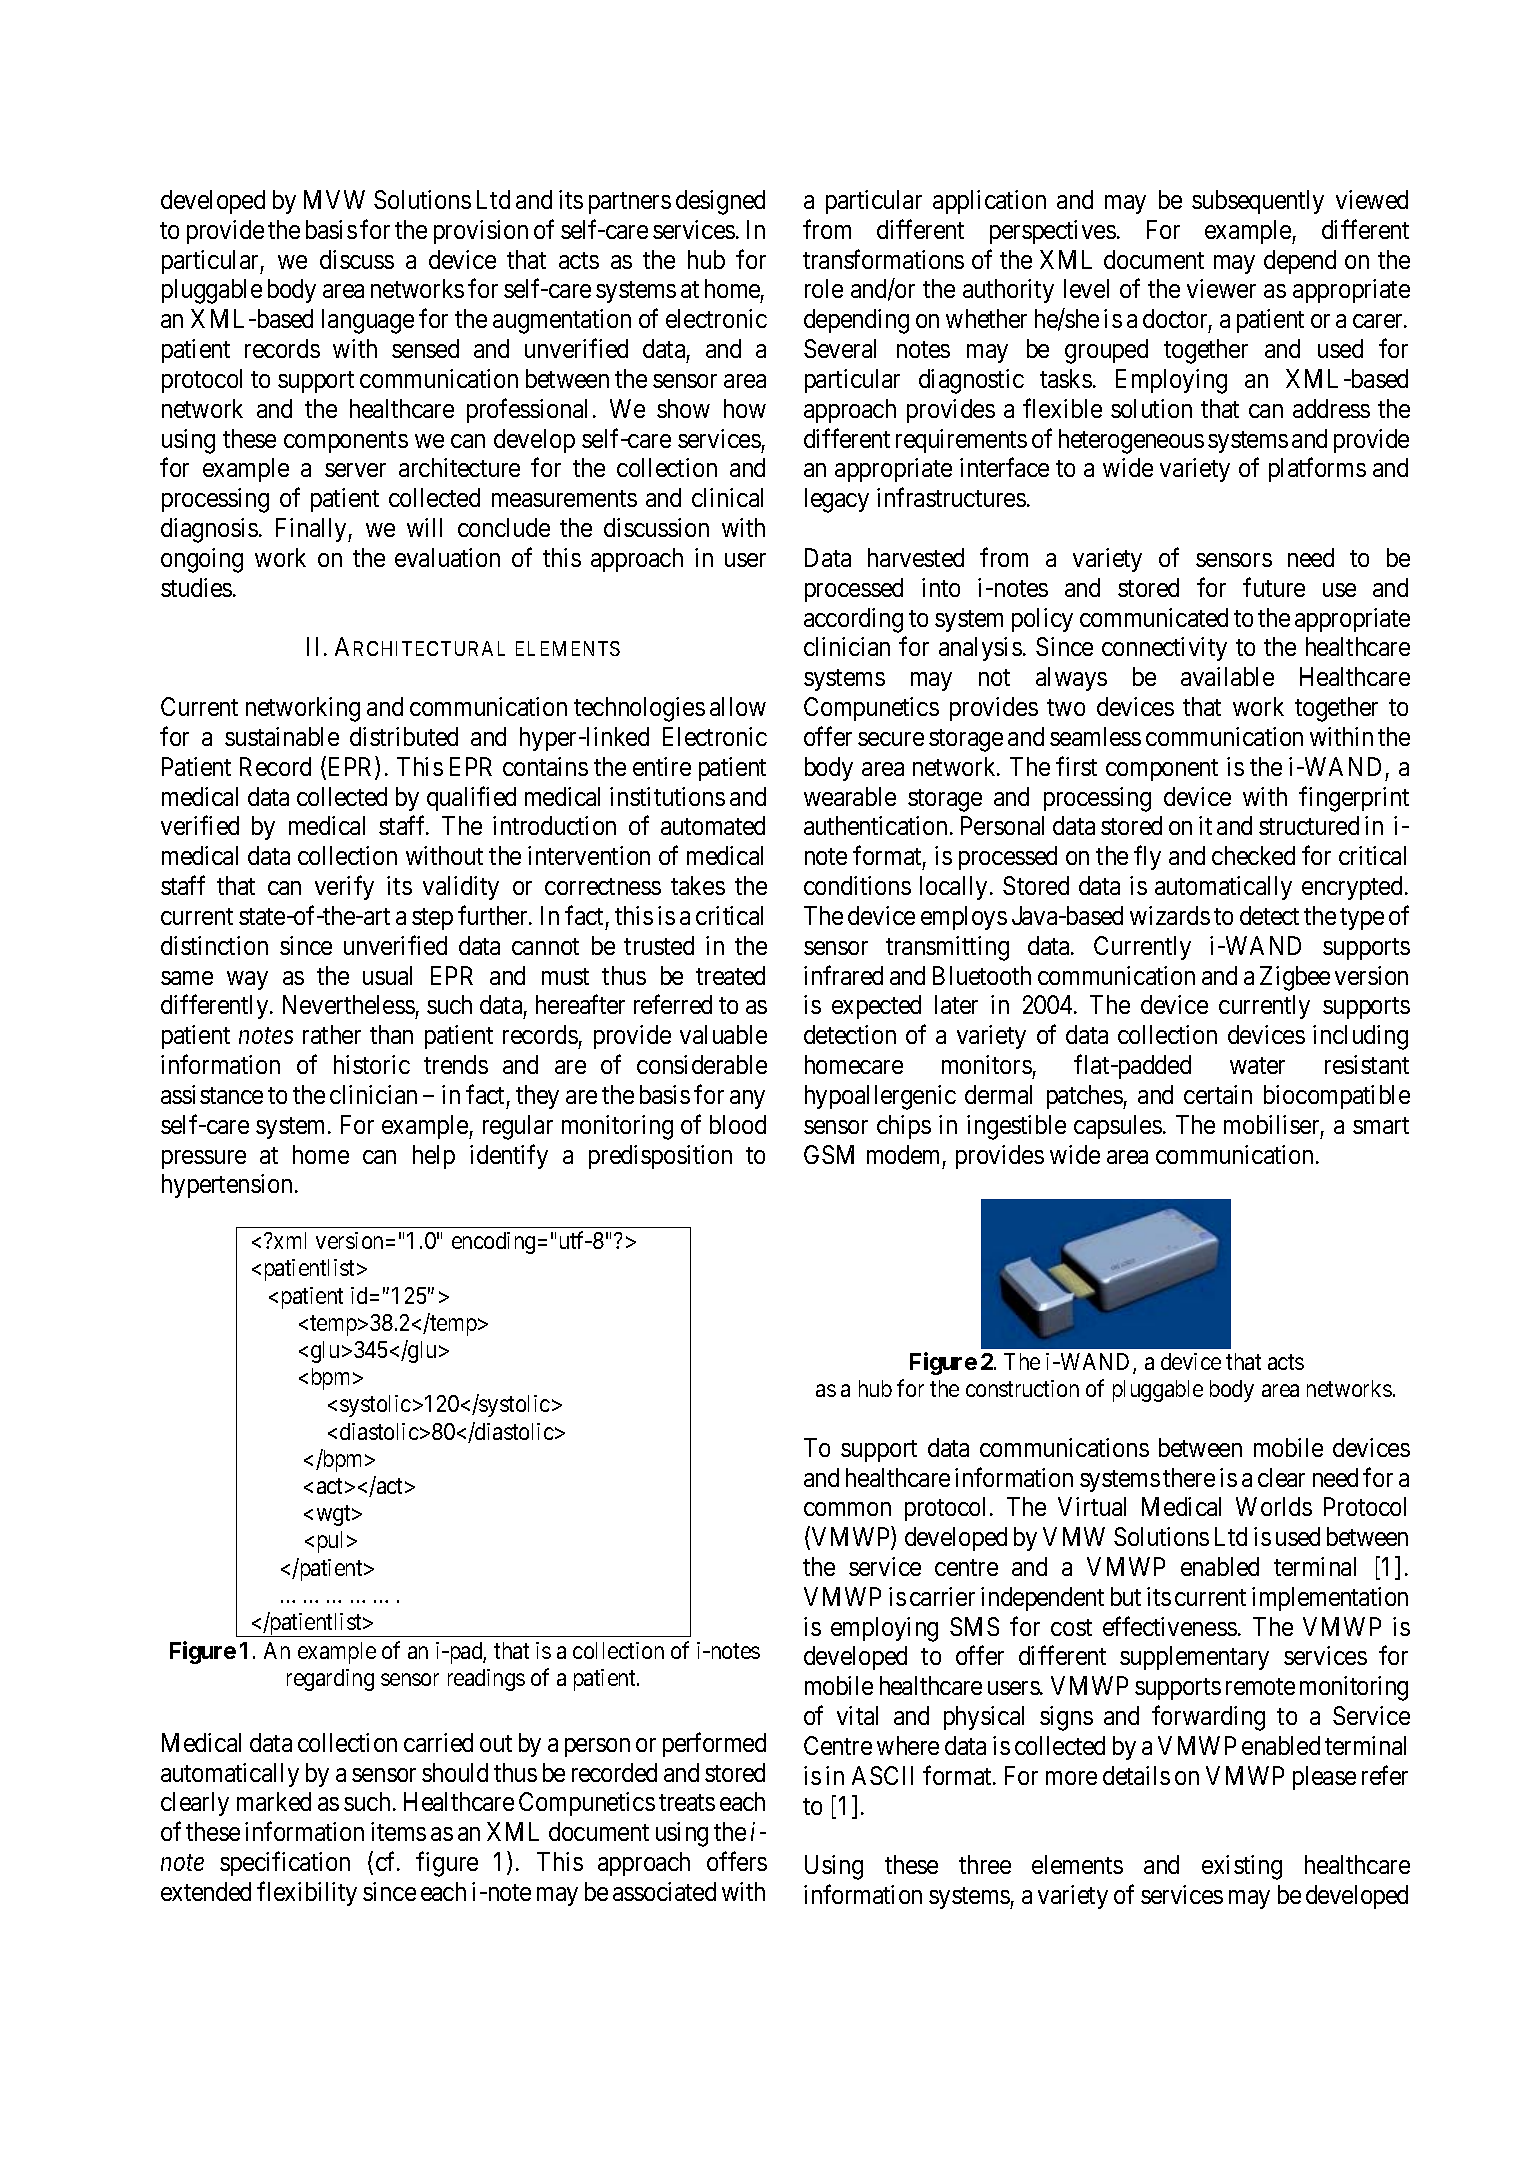  I want to click on there, so click(1189, 1477).
